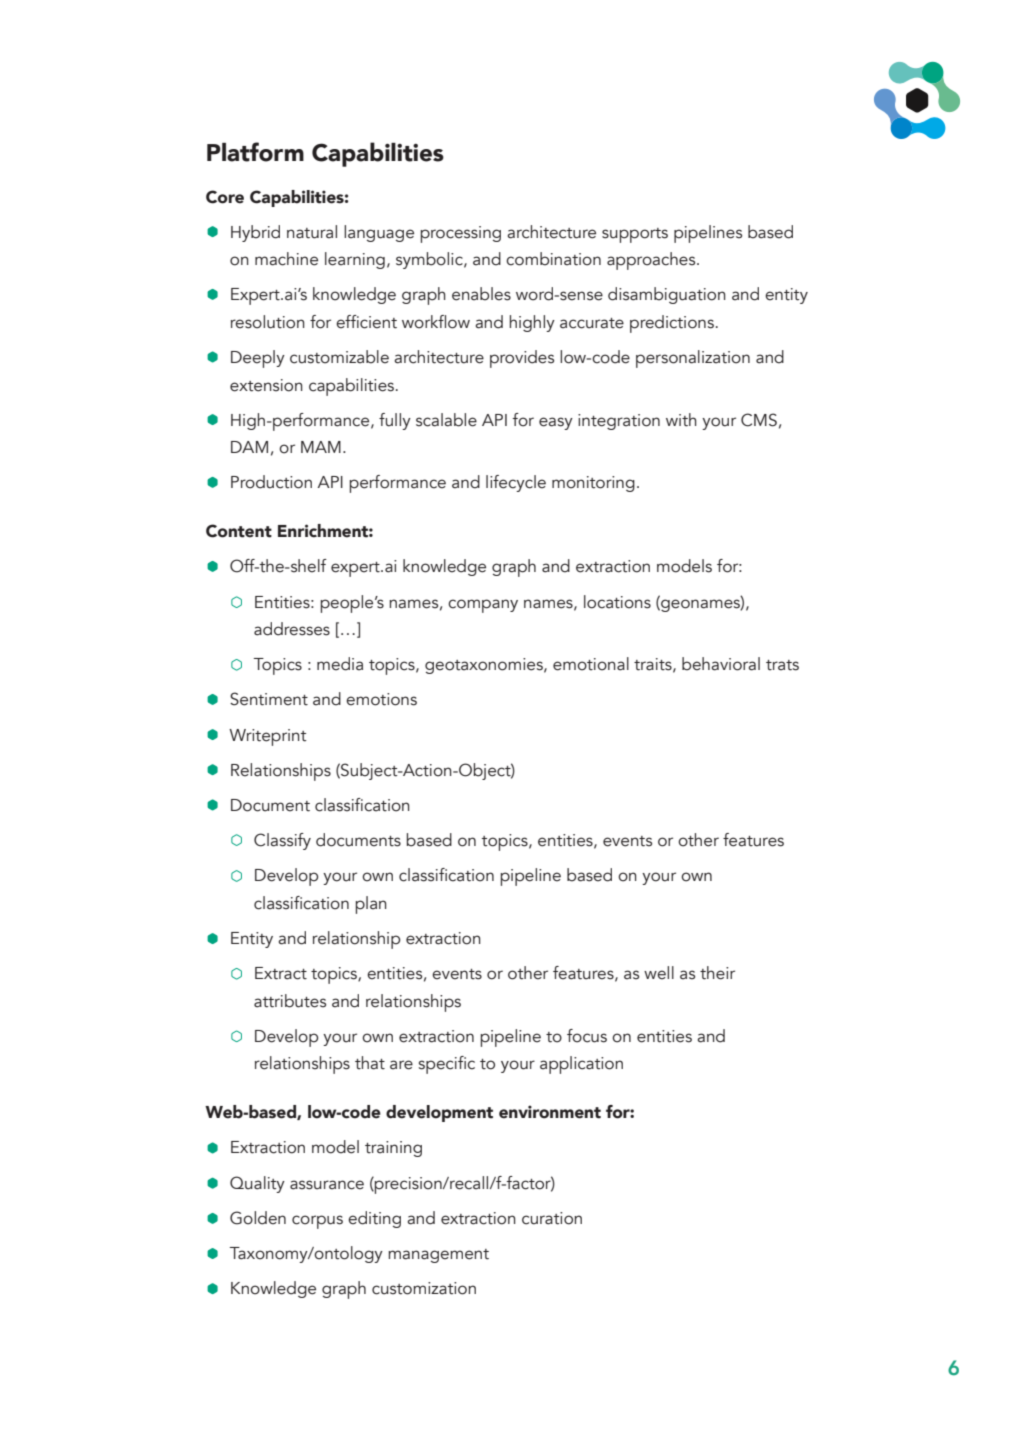 This document has width=1022, height=1445. Describe the element at coordinates (460, 234) in the document. I see `processing` at that location.
